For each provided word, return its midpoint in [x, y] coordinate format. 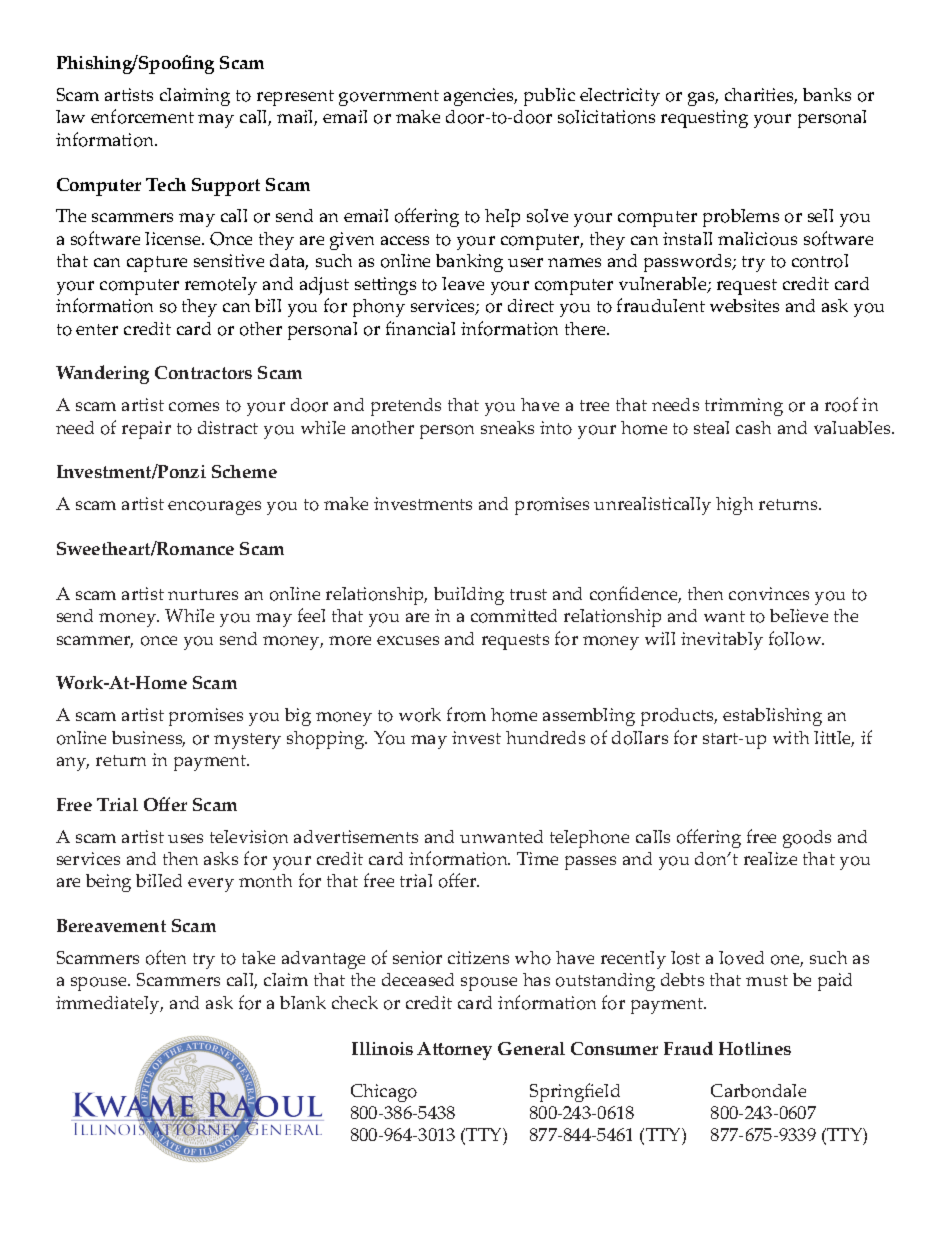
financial [420, 328]
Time [537, 858]
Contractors [203, 372]
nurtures [203, 594]
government [389, 98]
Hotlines [755, 1048]
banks [827, 94]
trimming [744, 407]
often [166, 957]
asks [221, 858]
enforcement [142, 116]
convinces [769, 594]
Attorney [454, 1051]
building [469, 596]
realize [770, 858]
